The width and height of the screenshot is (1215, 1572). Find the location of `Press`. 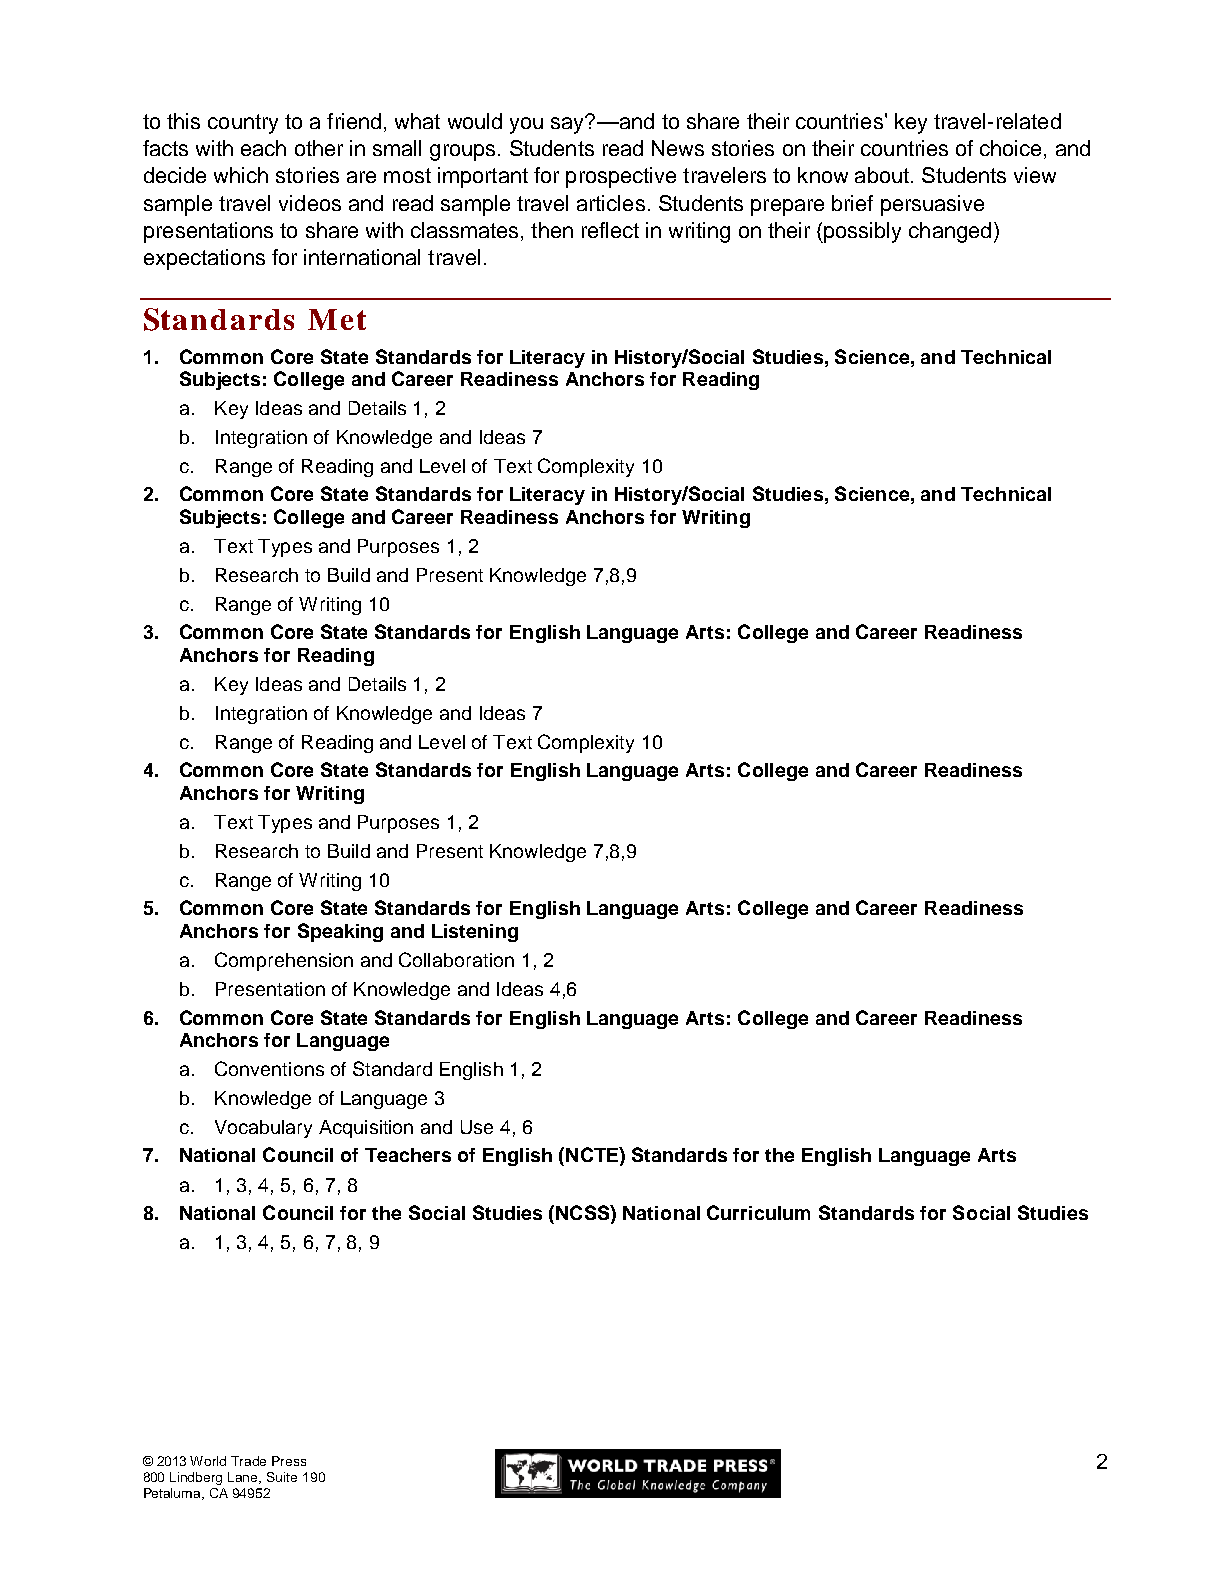

Press is located at coordinates (289, 1461).
